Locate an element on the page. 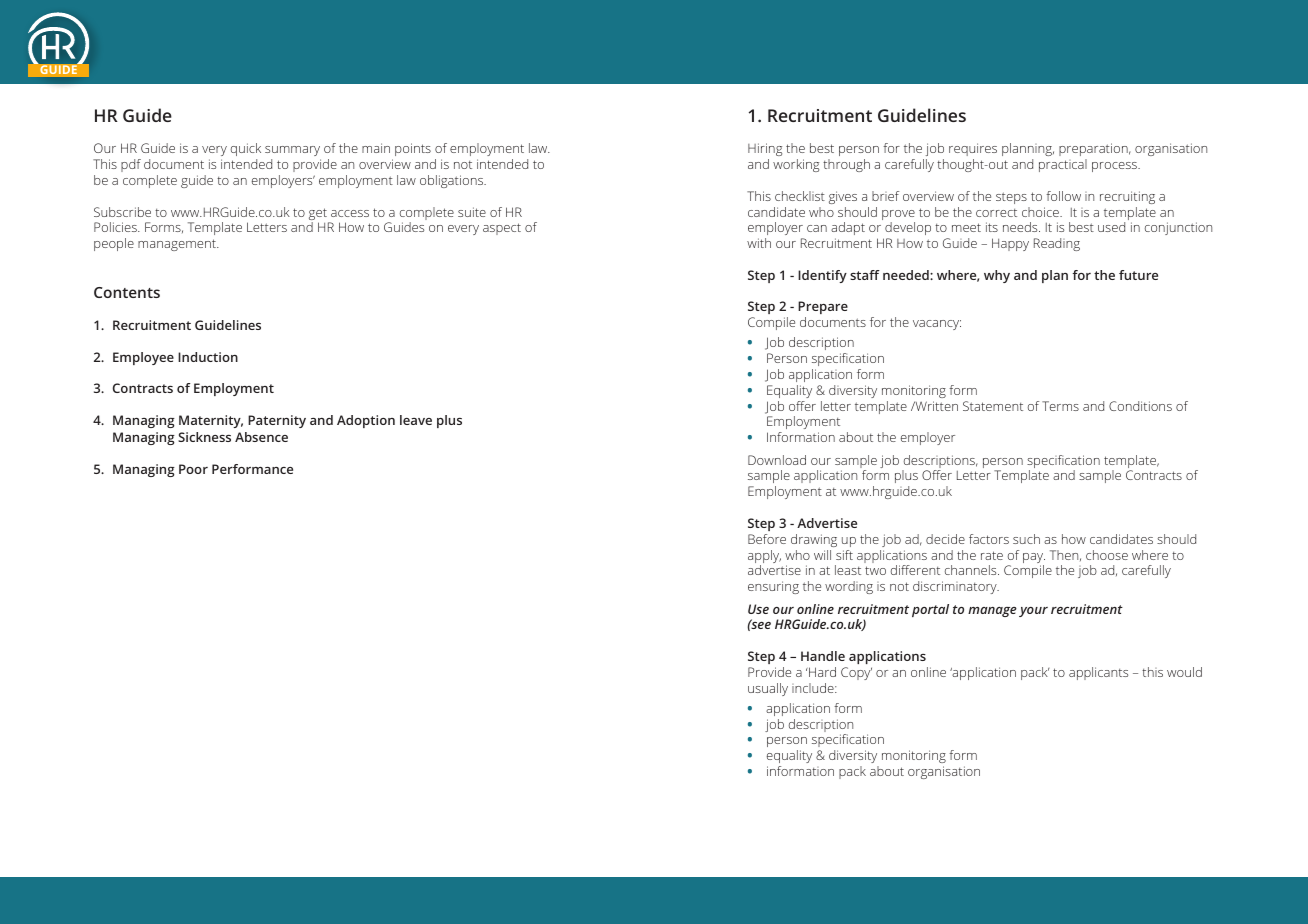 The height and width of the page is (924, 1308). why is located at coordinates (997, 276).
